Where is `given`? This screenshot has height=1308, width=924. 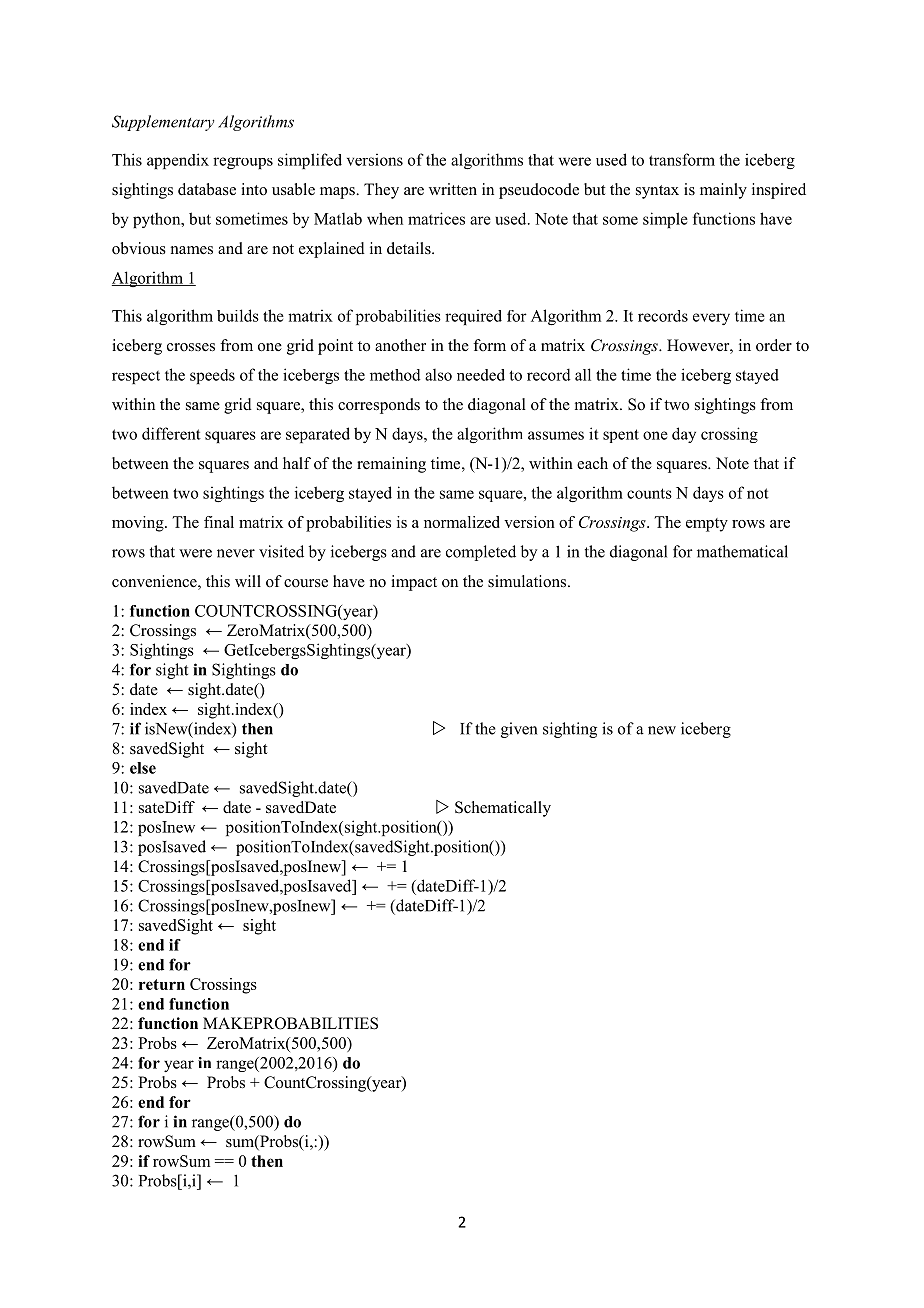 given is located at coordinates (519, 730).
